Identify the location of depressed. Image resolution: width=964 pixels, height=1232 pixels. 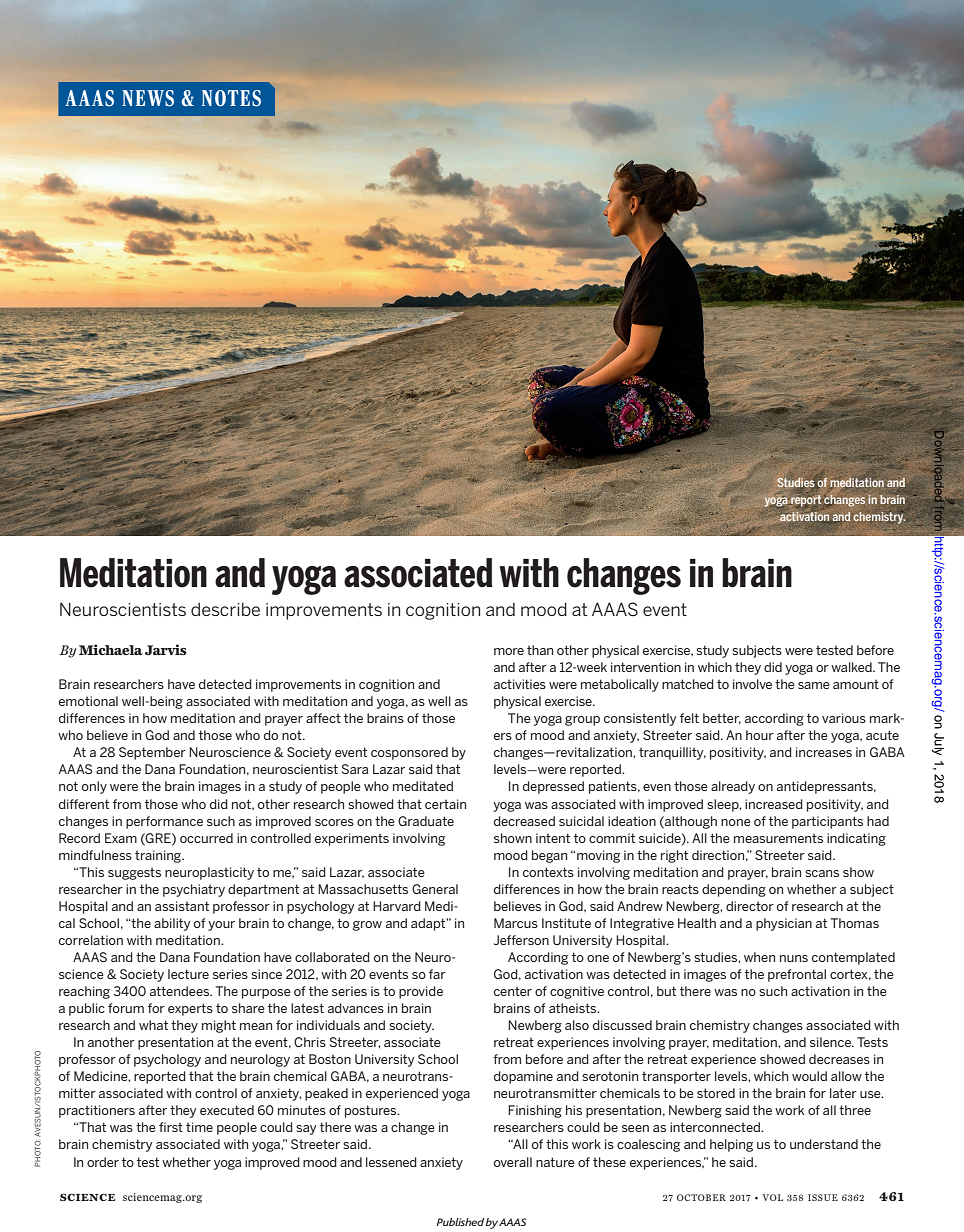
(553, 787).
